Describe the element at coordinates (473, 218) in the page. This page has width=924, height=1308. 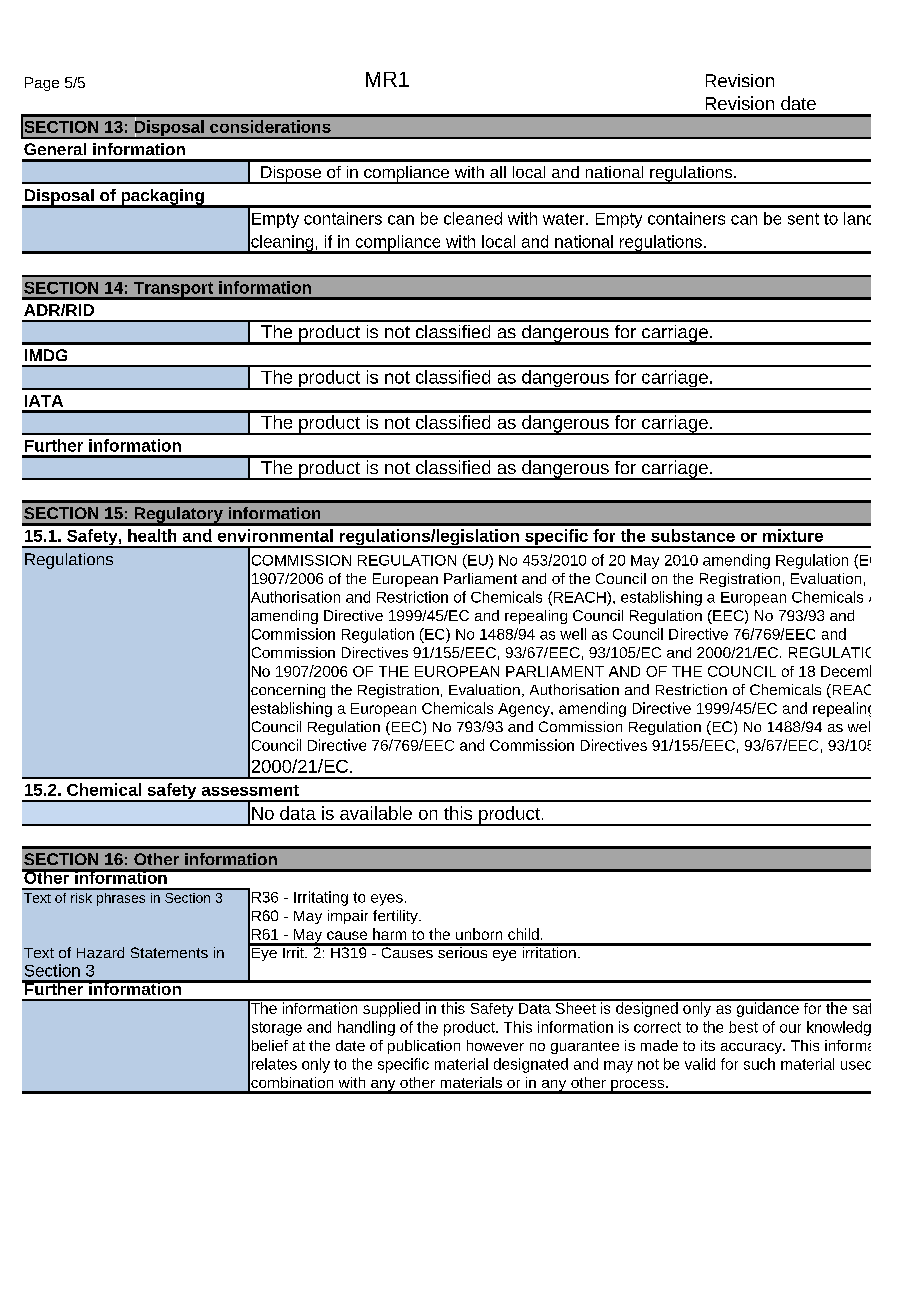
I see `cleaned` at that location.
